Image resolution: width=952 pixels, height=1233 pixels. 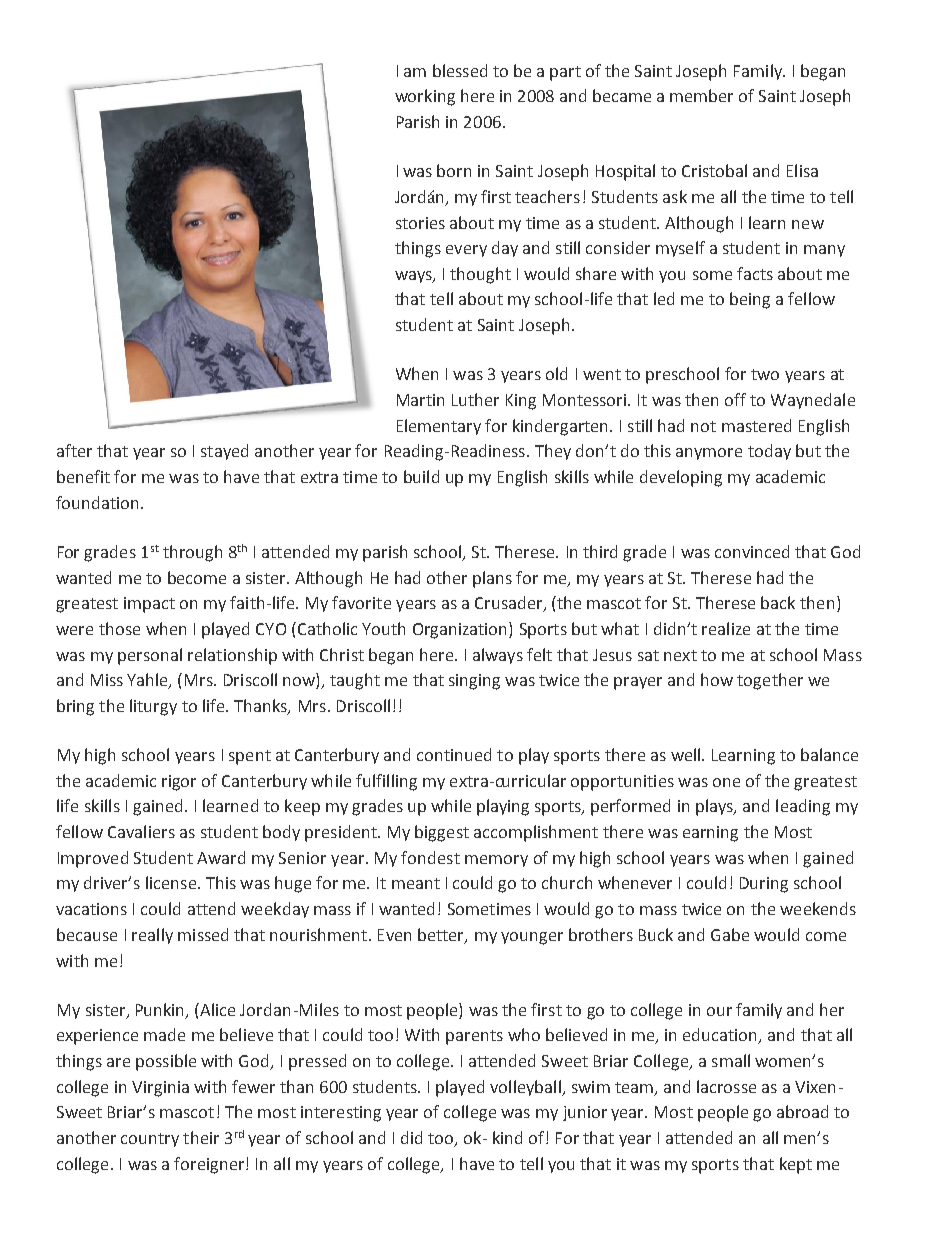 I want to click on born, so click(x=454, y=170).
